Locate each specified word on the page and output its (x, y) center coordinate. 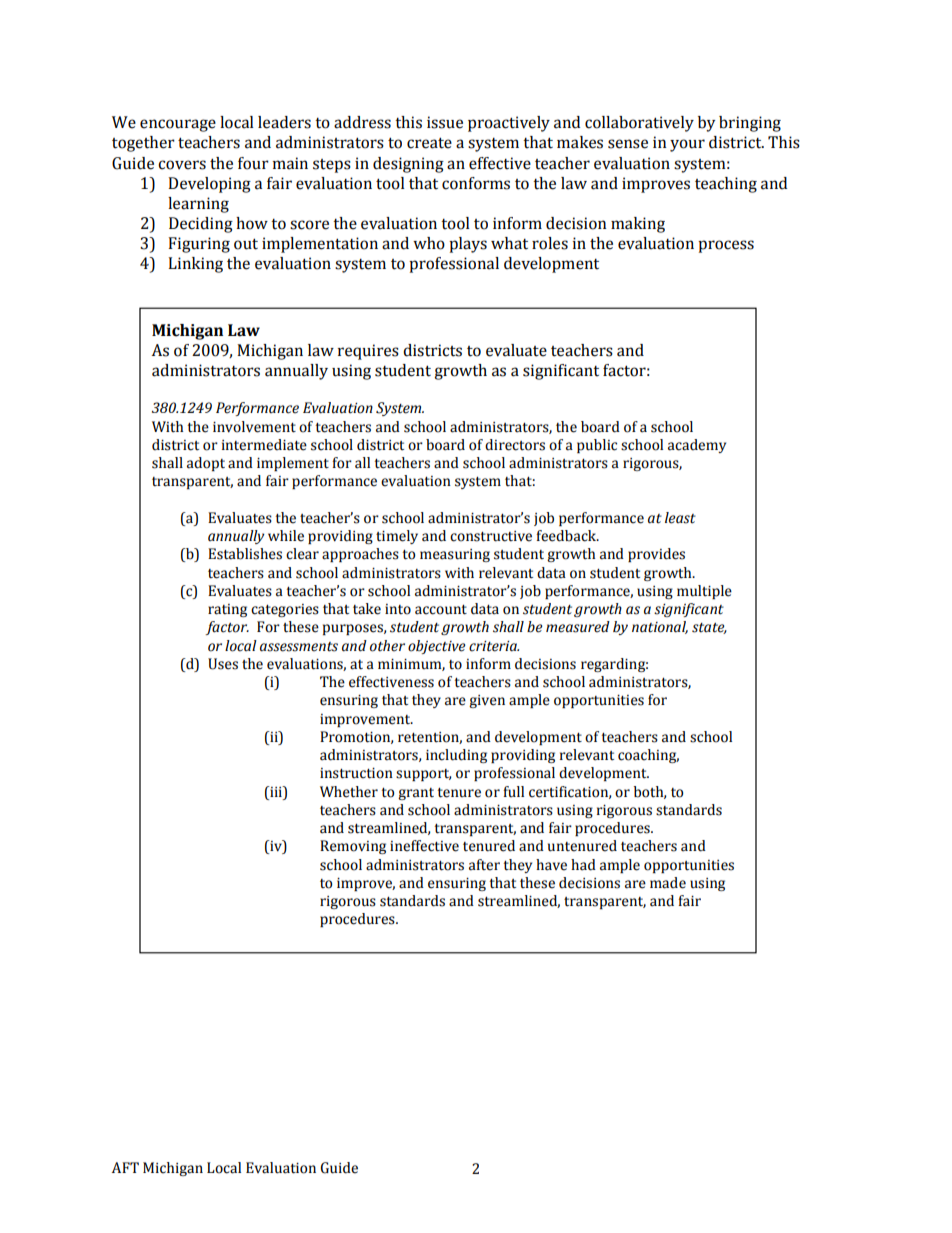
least (680, 518)
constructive (491, 536)
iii (276, 791)
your (687, 145)
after (484, 865)
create (429, 143)
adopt (206, 464)
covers (182, 165)
